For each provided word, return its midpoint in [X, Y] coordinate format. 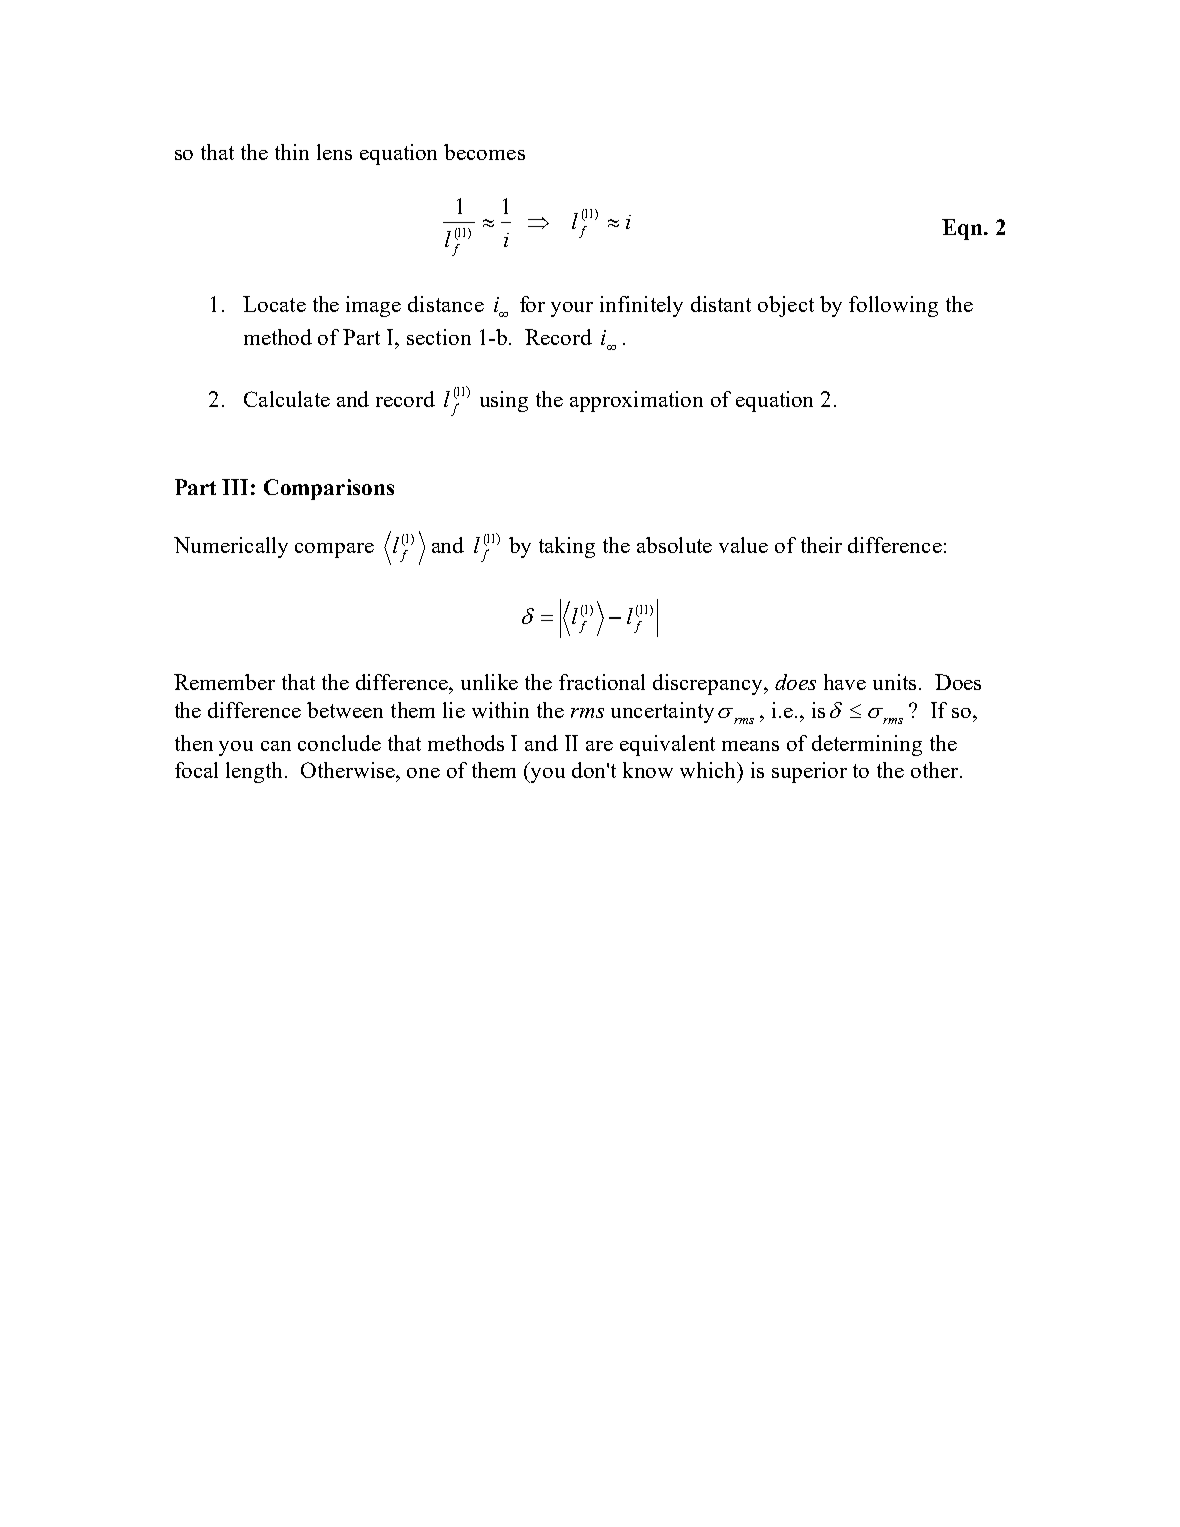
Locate [274, 304]
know [648, 770]
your [572, 309]
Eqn [963, 229]
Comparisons [329, 489]
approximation [636, 401]
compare [334, 550]
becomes [484, 152]
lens [334, 152]
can [276, 746]
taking [567, 547]
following [893, 306]
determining [867, 745]
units [894, 682]
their [821, 545]
